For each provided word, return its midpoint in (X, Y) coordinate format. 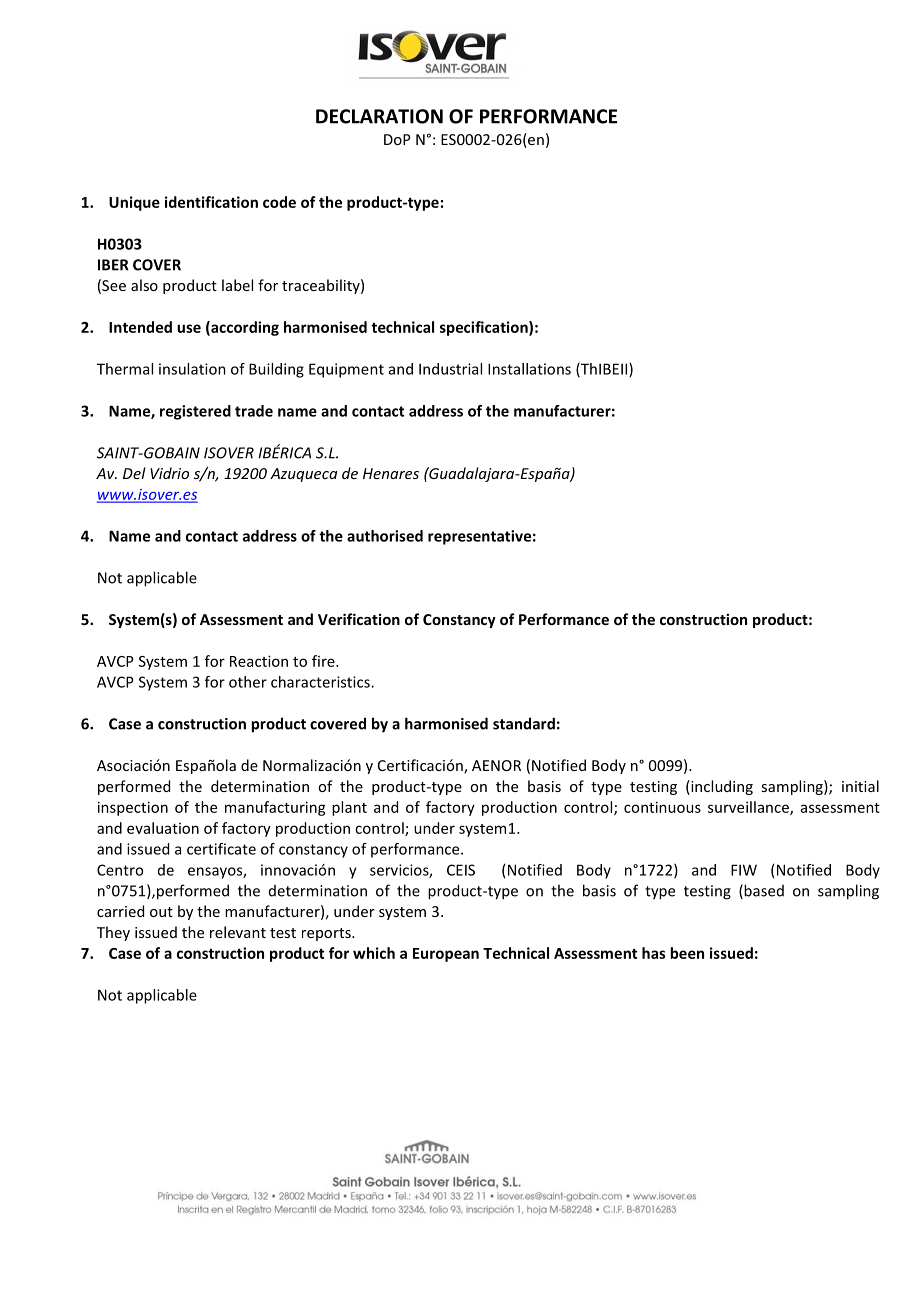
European (446, 955)
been (687, 953)
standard (524, 723)
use (189, 328)
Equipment (346, 370)
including (721, 787)
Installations (529, 369)
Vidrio (169, 473)
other (248, 682)
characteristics (321, 682)
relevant (238, 932)
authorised (385, 536)
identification (211, 202)
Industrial (450, 369)
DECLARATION (379, 116)
